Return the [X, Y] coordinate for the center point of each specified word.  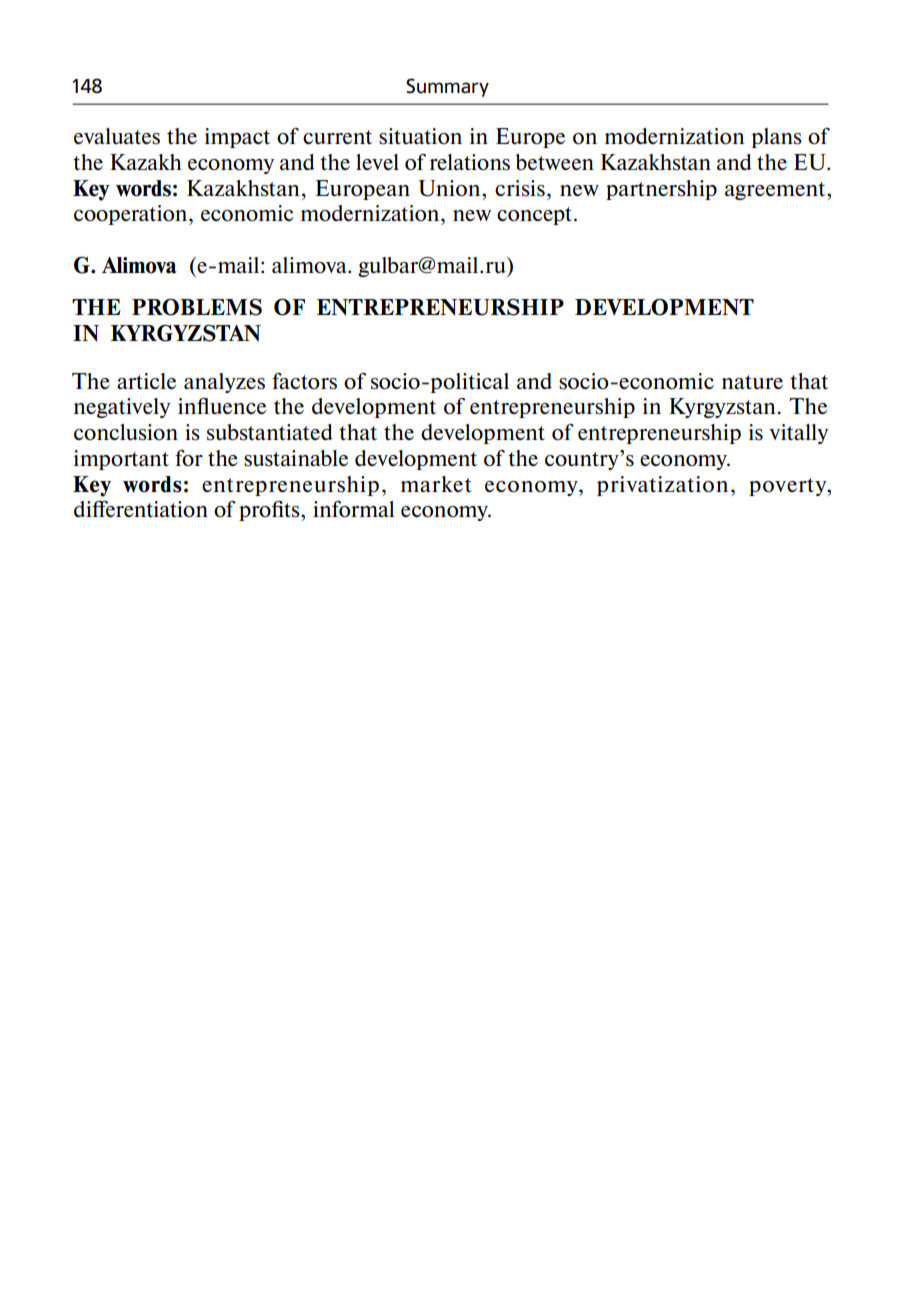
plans [776, 138]
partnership [661, 190]
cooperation [132, 215]
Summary [447, 87]
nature [752, 382]
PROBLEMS [197, 307]
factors [304, 381]
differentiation [141, 508]
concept [536, 216]
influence [222, 406]
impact [237, 138]
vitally [799, 434]
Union [450, 188]
